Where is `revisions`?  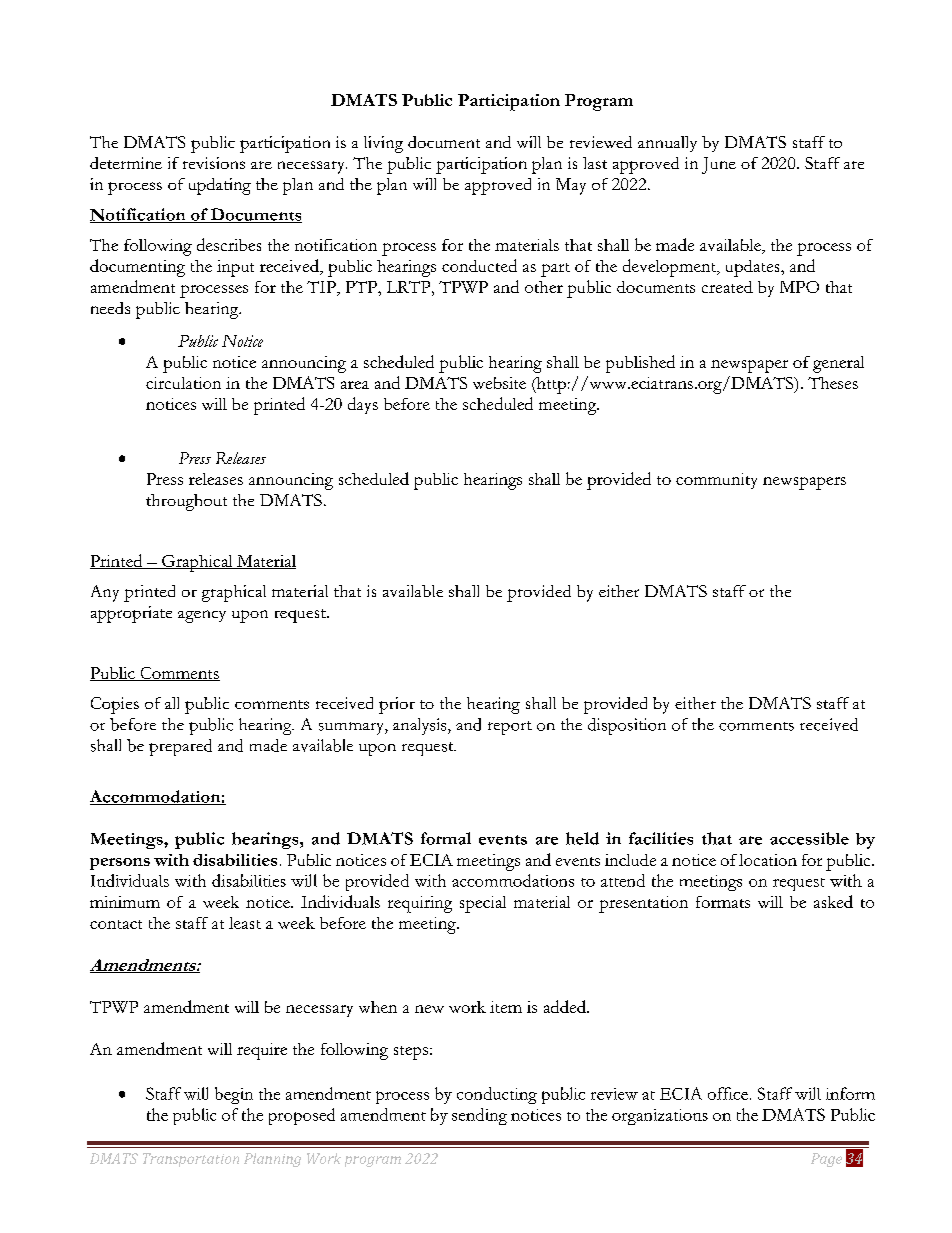 revisions is located at coordinates (214, 163).
